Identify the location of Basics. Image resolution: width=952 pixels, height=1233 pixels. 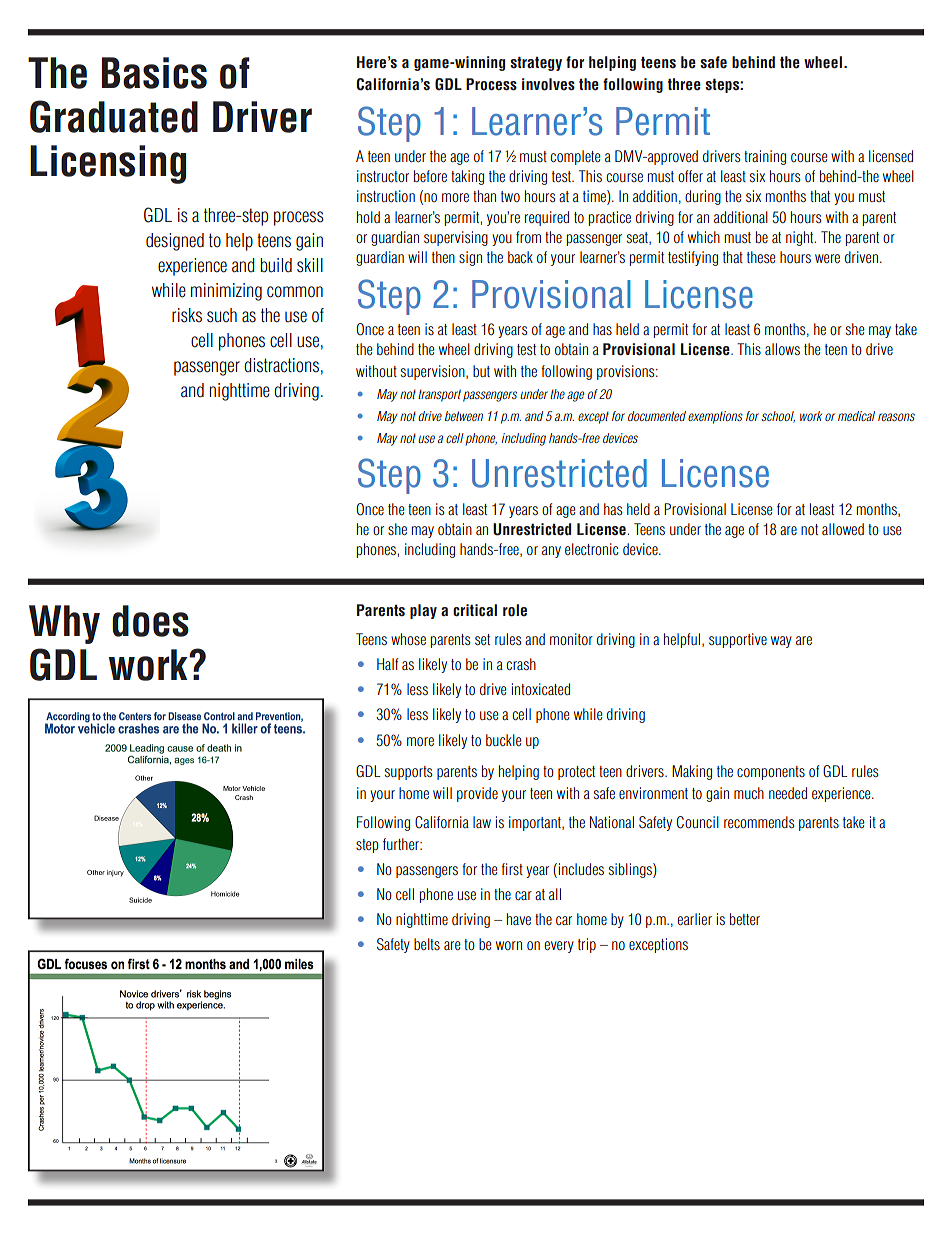
(154, 73).
